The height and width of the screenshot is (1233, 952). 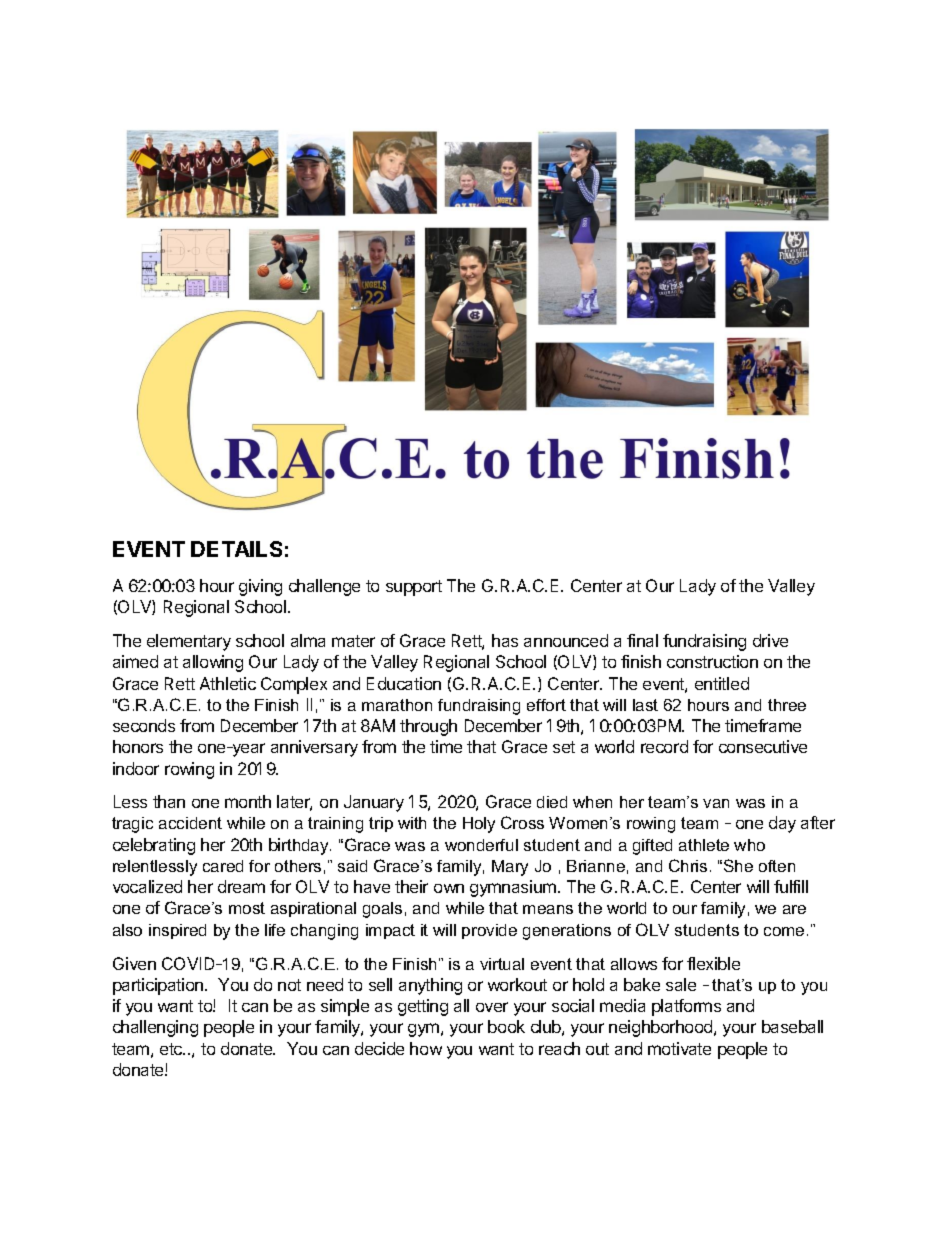 I want to click on She, so click(x=738, y=865).
